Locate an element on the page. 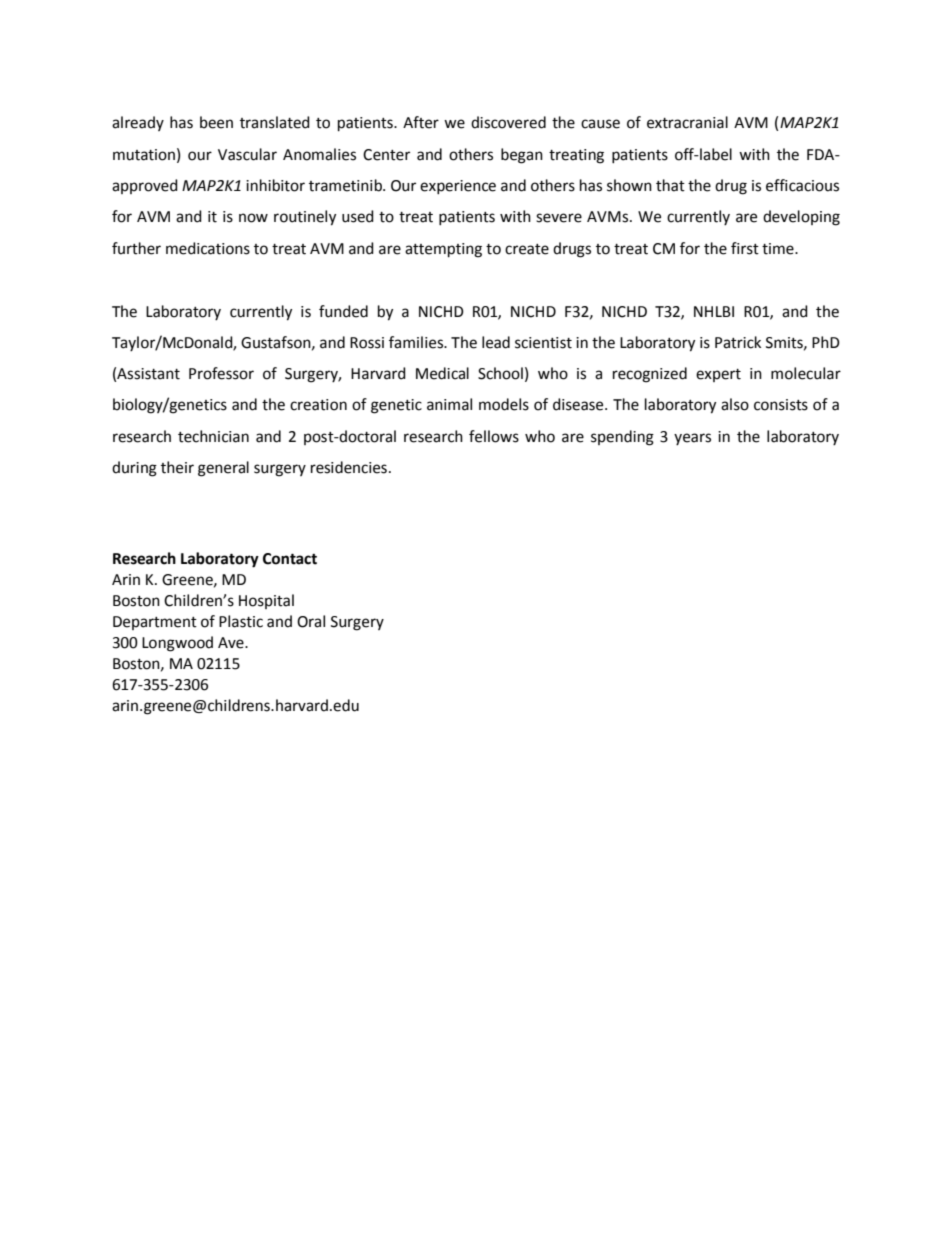  cause is located at coordinates (600, 124).
